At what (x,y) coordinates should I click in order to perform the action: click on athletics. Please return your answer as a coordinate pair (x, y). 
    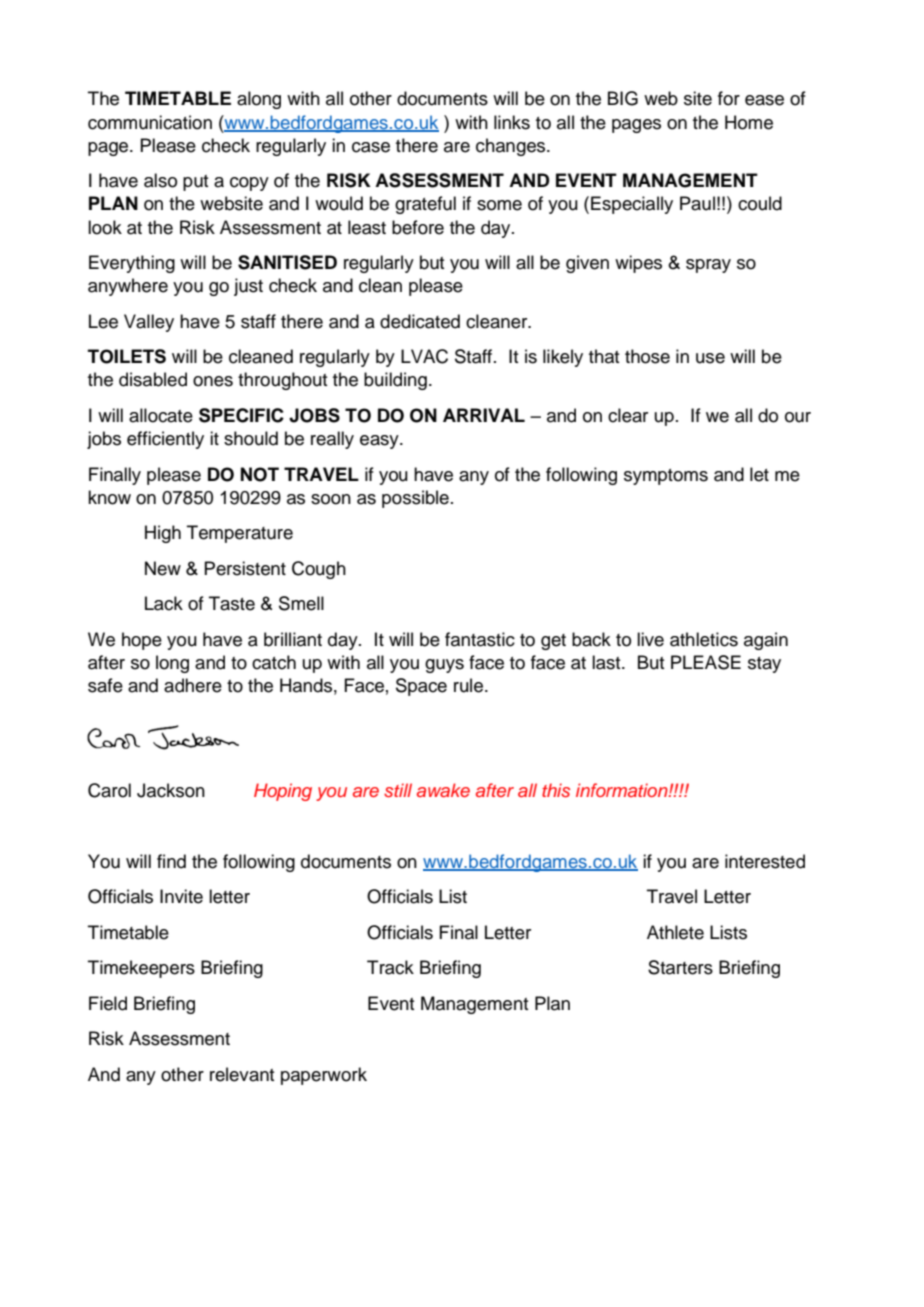
    Looking at the image, I should click on (704, 639).
